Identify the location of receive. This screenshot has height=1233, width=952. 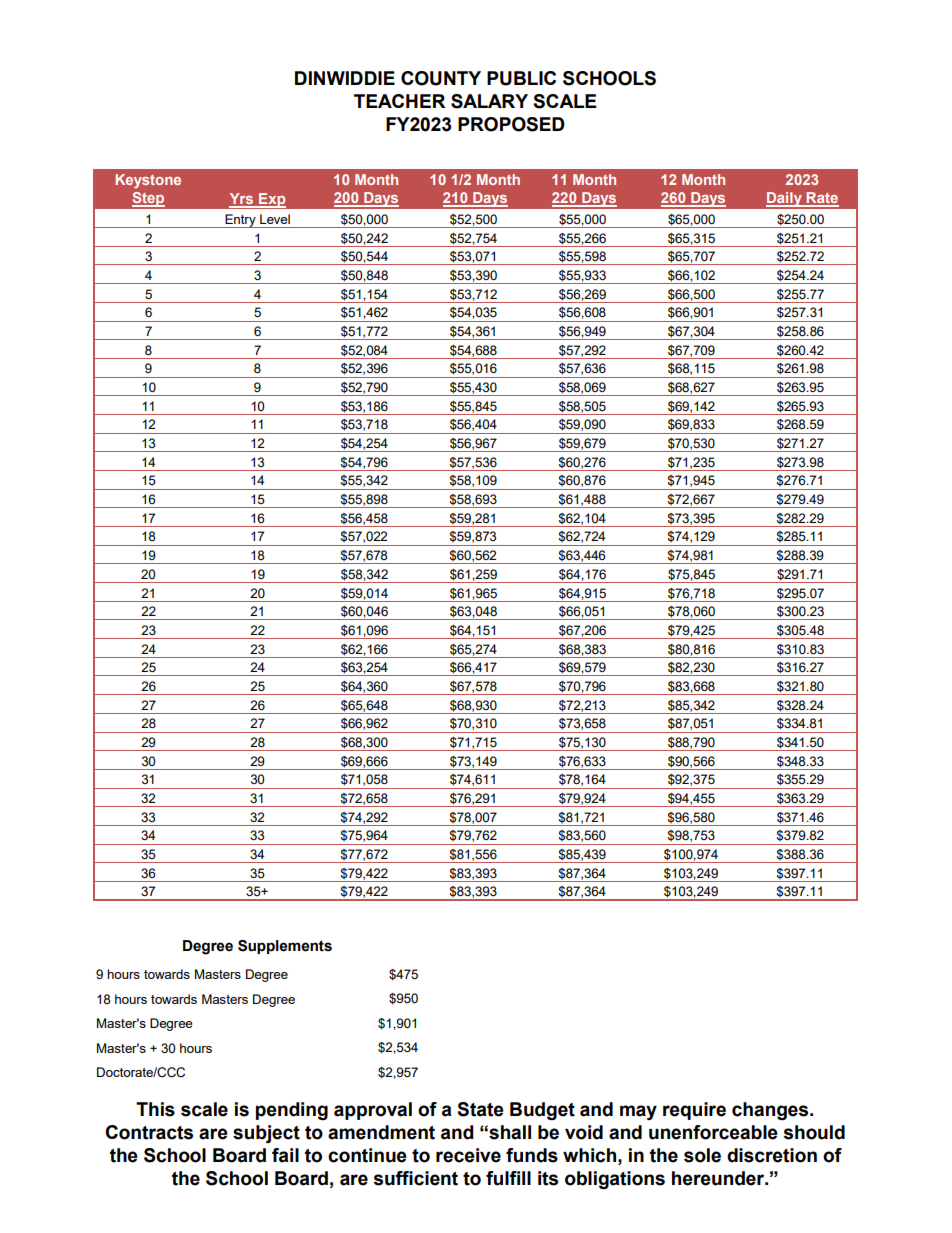
(468, 1155).
